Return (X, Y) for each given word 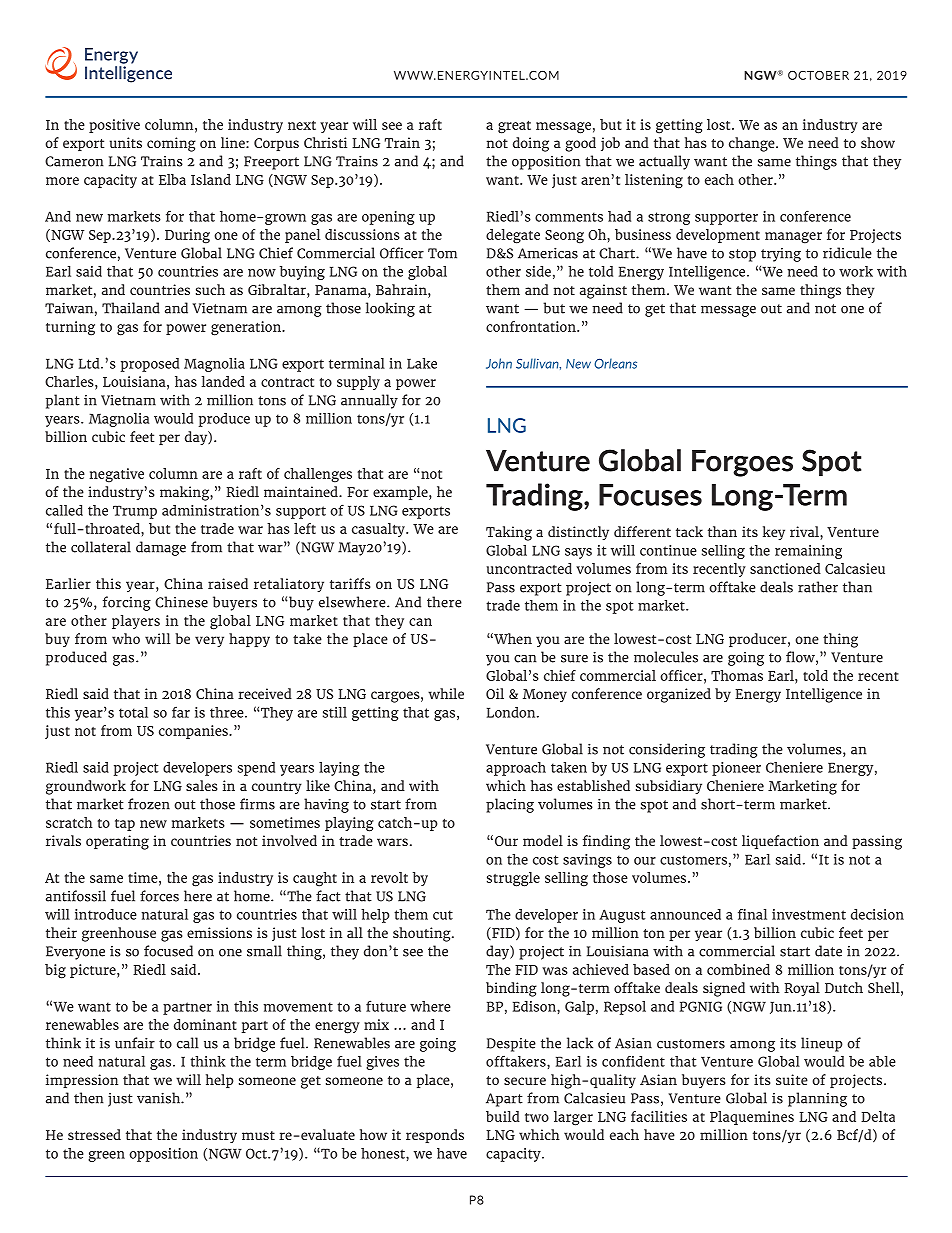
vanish (159, 1098)
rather (818, 587)
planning (817, 1099)
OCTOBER (818, 75)
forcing (127, 603)
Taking (509, 533)
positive (114, 126)
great (514, 127)
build (503, 1116)
